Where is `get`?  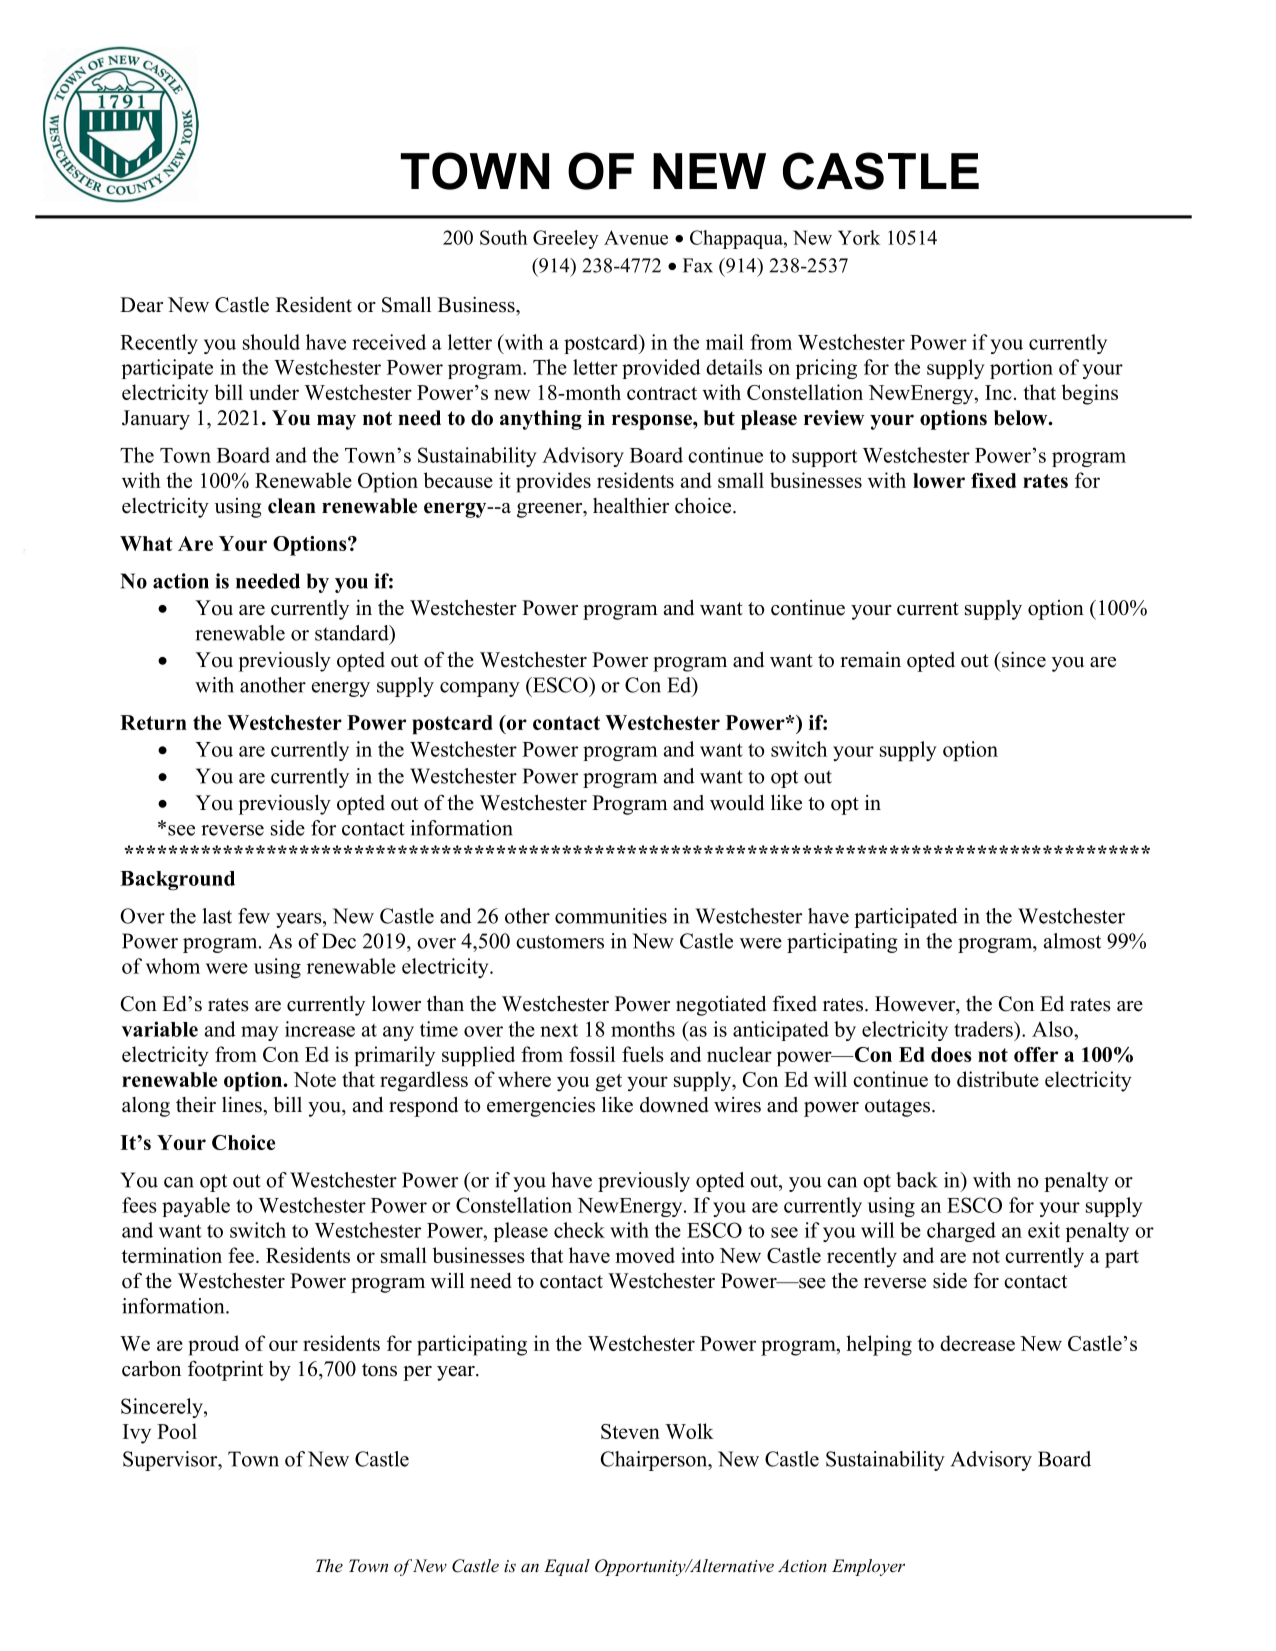
get is located at coordinates (608, 1082).
